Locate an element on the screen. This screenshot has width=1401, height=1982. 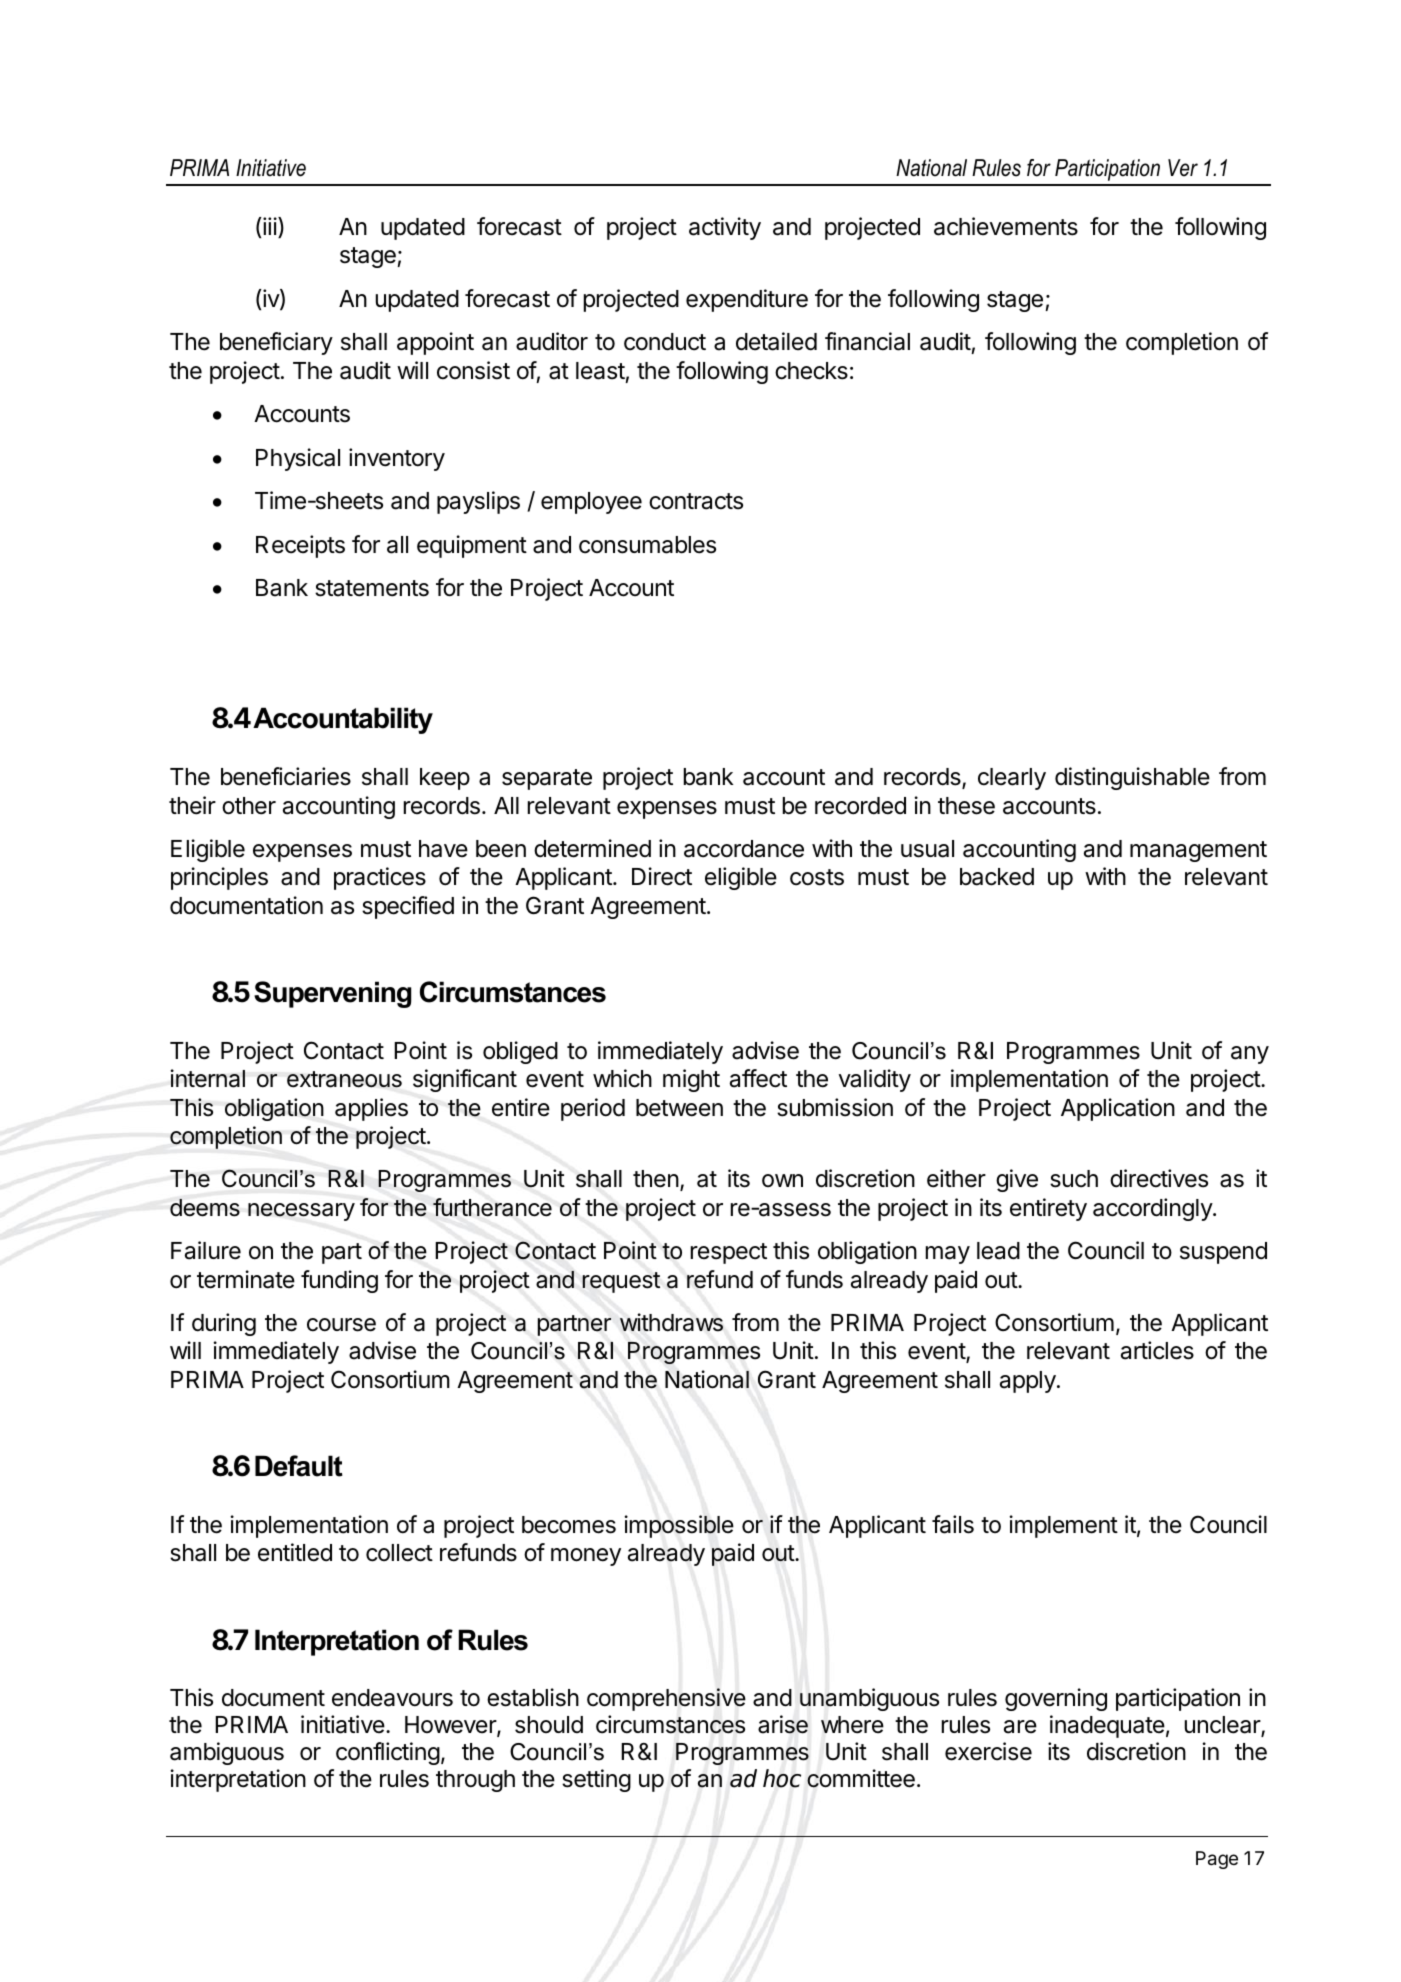
statements is located at coordinates (372, 588).
